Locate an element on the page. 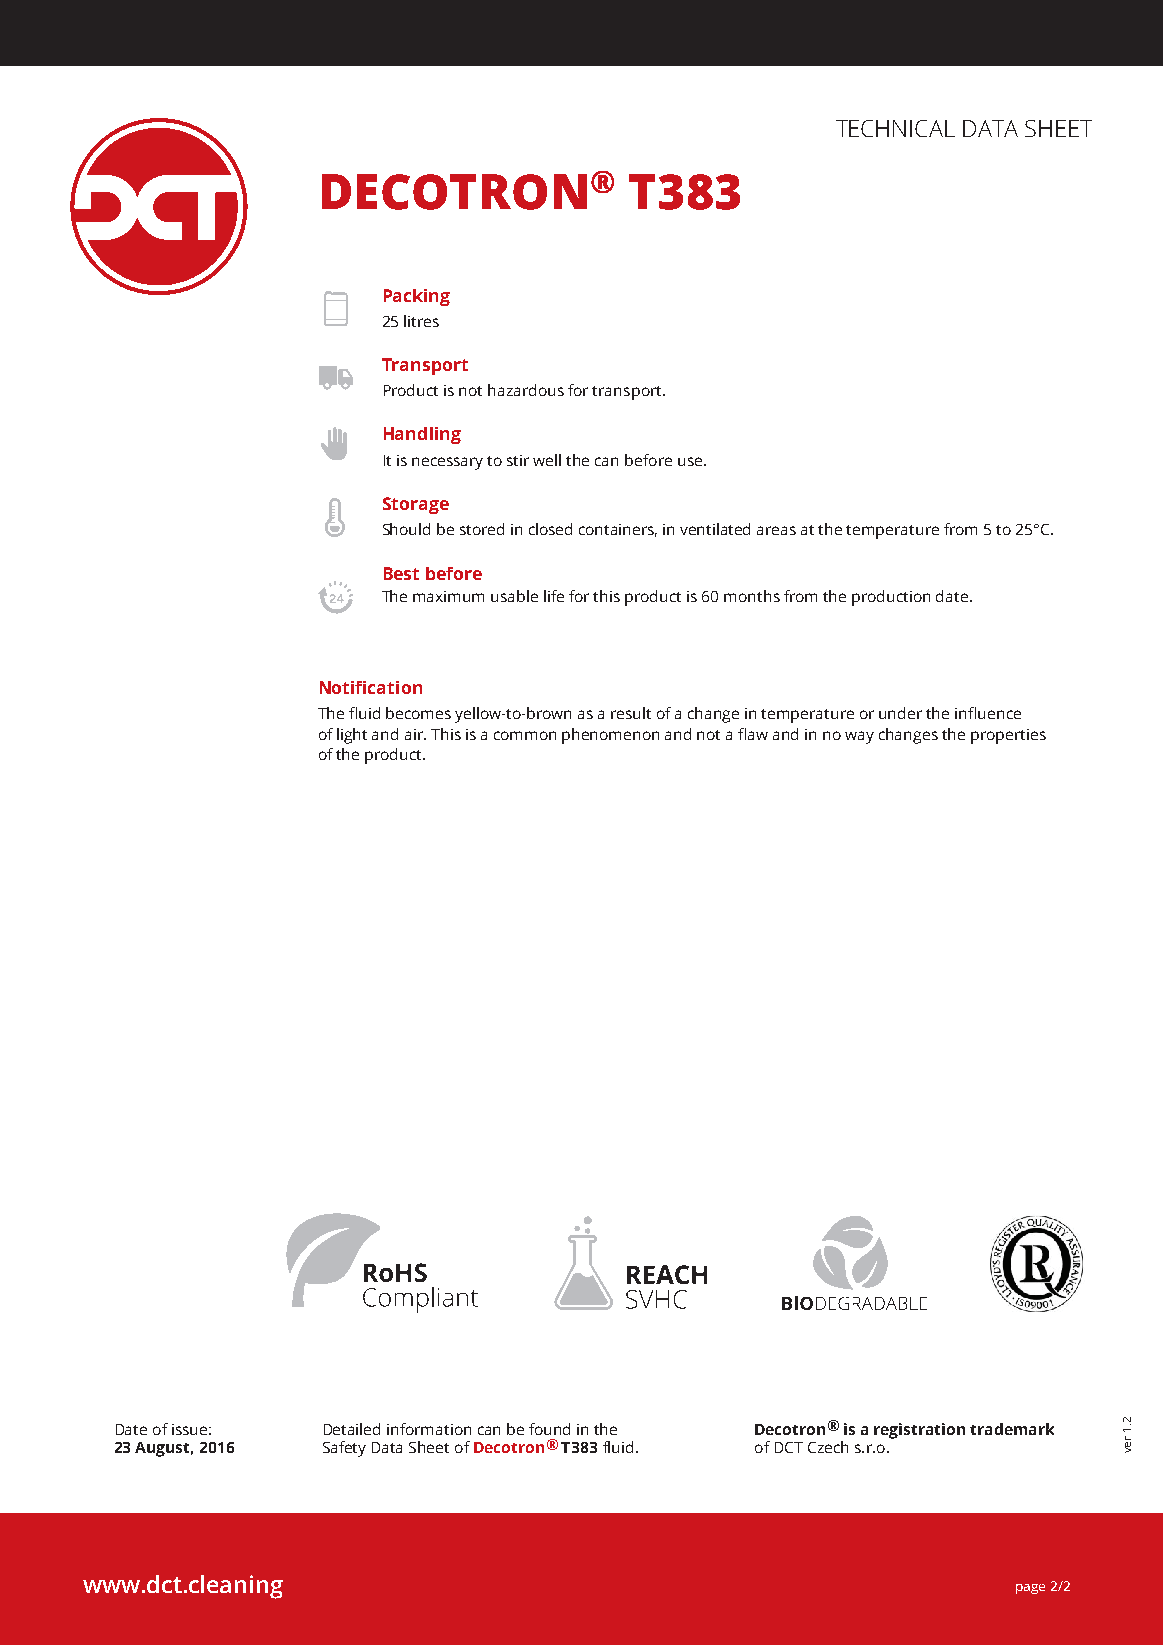 The image size is (1163, 1645). Packing is located at coordinates (417, 297).
